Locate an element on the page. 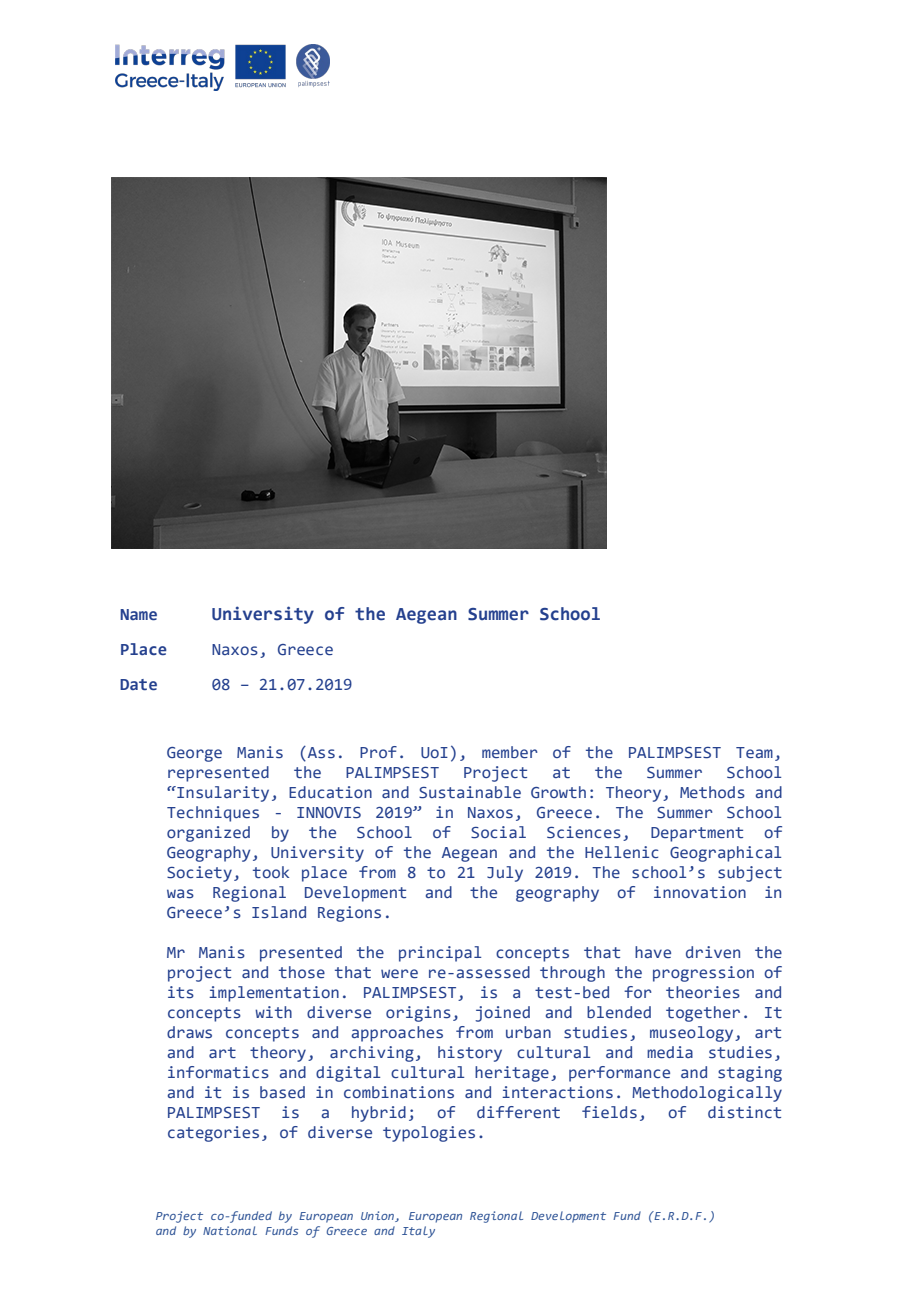  National is located at coordinates (230, 1230).
